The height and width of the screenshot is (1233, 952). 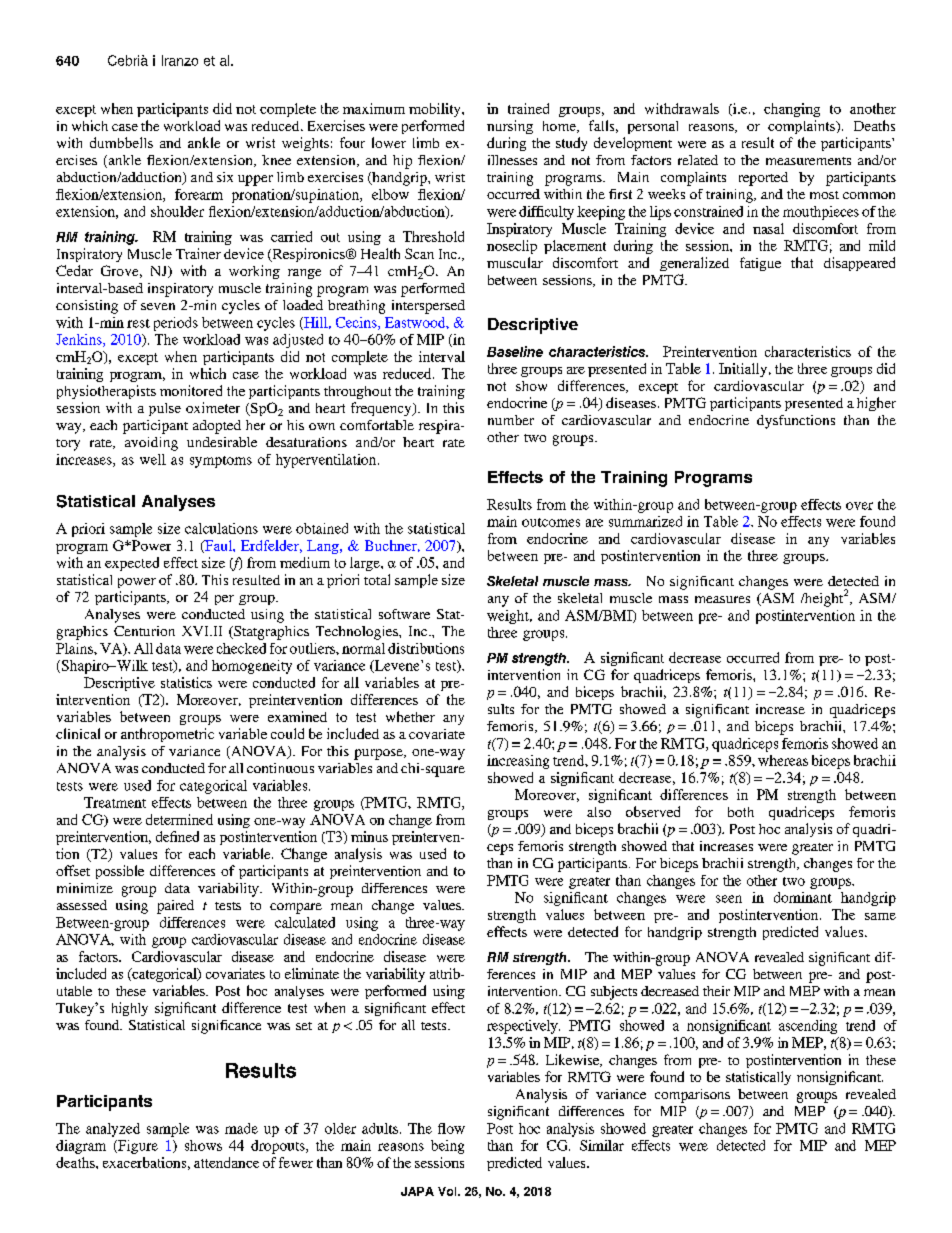 What do you see at coordinates (510, 127) in the screenshot?
I see `nursing` at bounding box center [510, 127].
